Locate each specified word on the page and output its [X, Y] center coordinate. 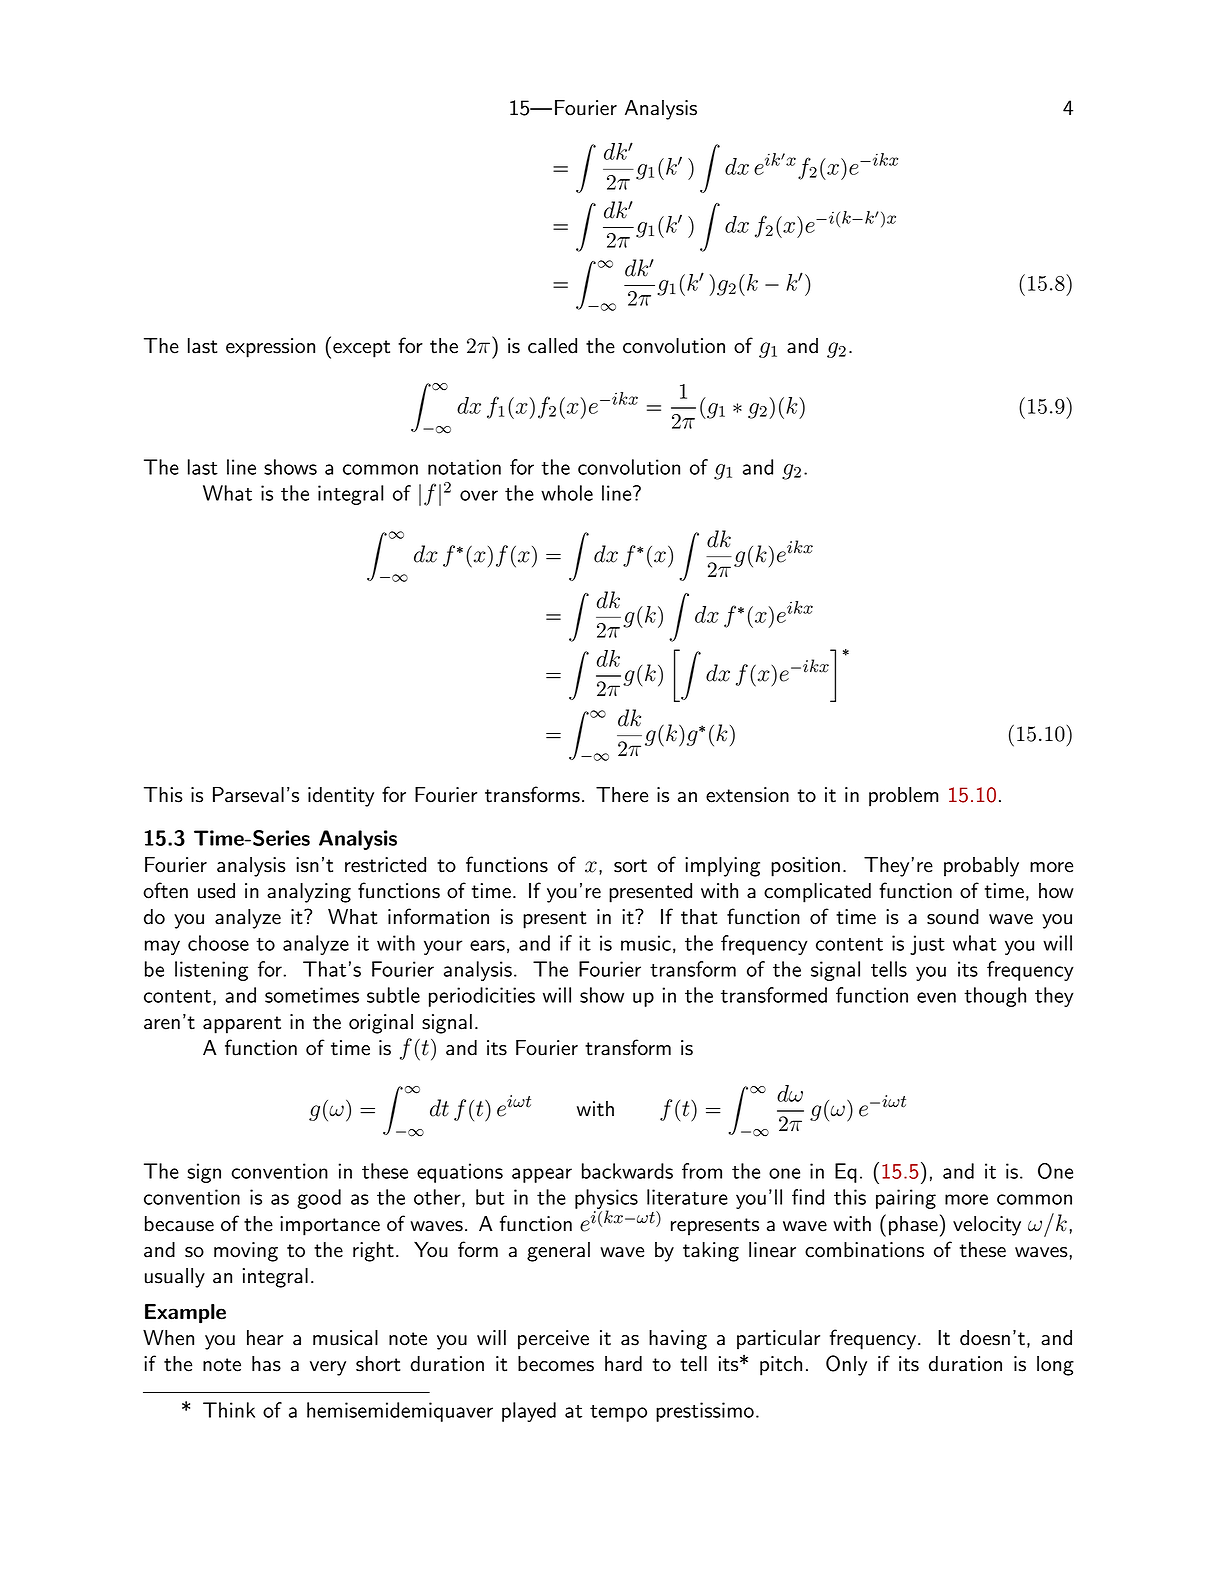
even [936, 997]
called [552, 346]
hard [623, 1364]
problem [903, 797]
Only [846, 1365]
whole [567, 493]
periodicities [482, 997]
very [328, 1368]
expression [270, 348]
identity [341, 797]
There [622, 795]
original [381, 1024]
